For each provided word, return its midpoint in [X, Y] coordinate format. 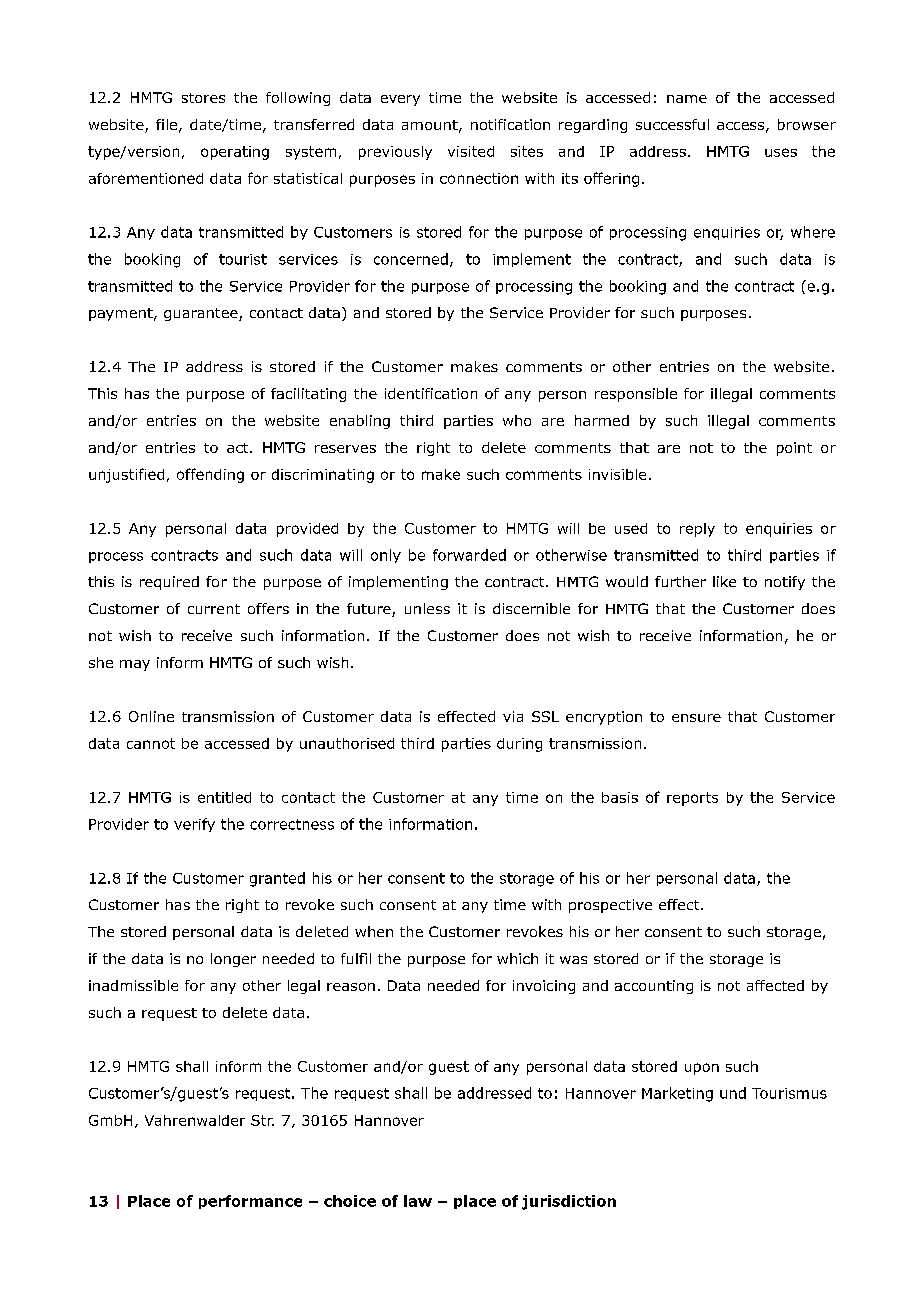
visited [471, 151]
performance [250, 1202]
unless [427, 608]
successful [672, 124]
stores [203, 98]
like [724, 581]
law [418, 1201]
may [135, 665]
